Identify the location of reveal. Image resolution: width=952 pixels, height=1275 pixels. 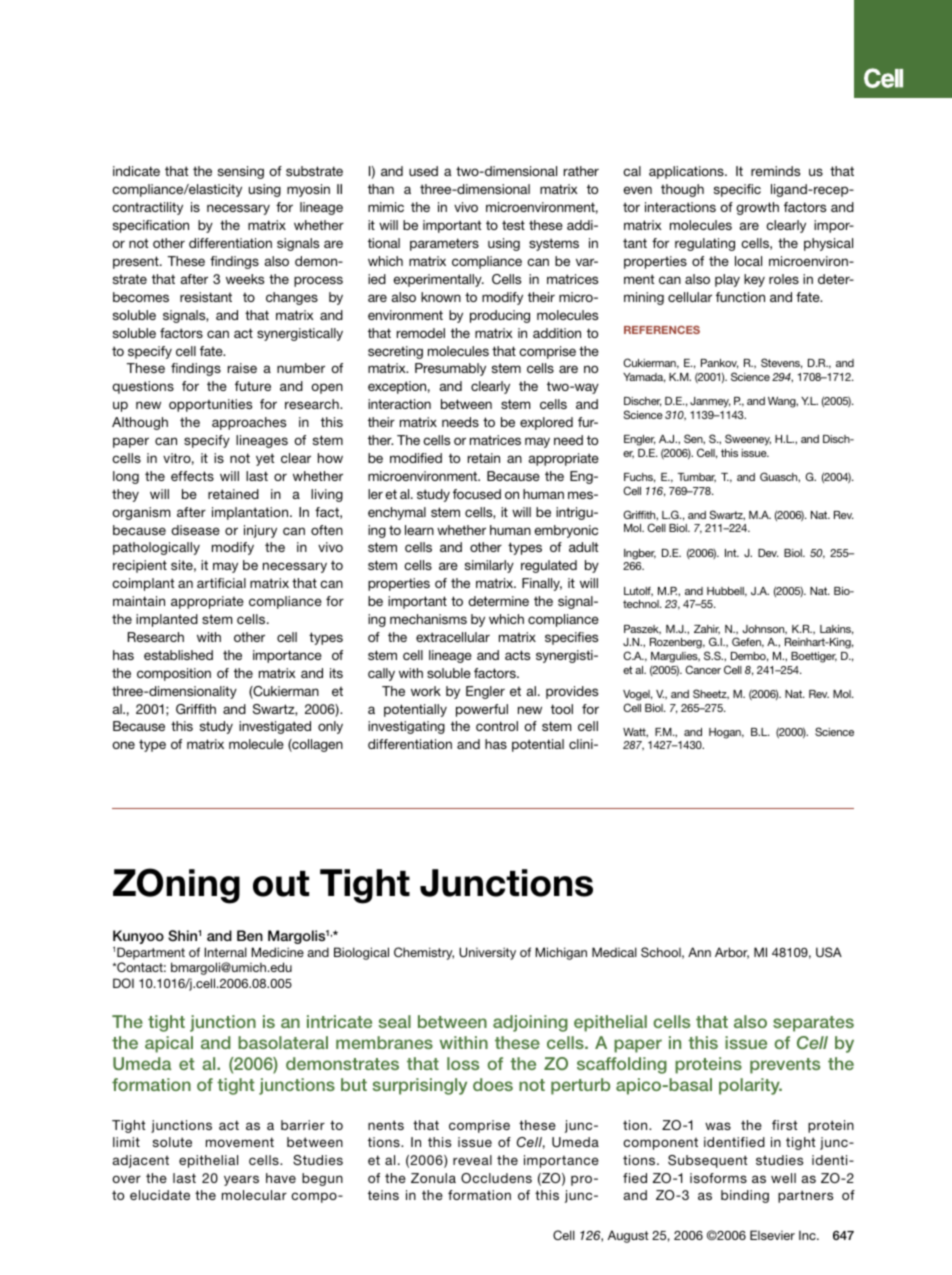
(472, 1160).
